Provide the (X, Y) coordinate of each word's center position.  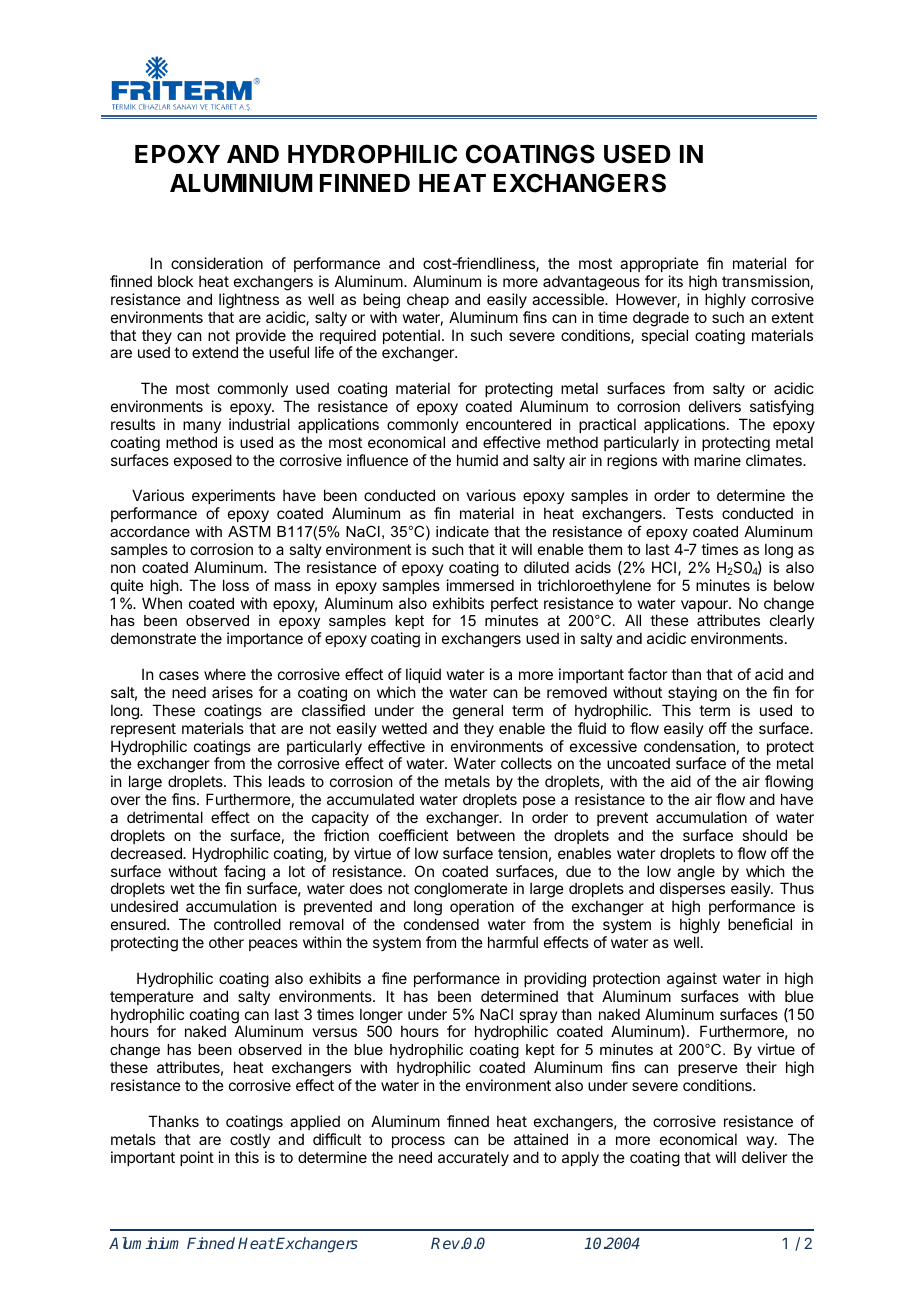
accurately (473, 1158)
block (175, 281)
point (197, 1158)
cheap (428, 300)
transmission (765, 281)
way (761, 1142)
